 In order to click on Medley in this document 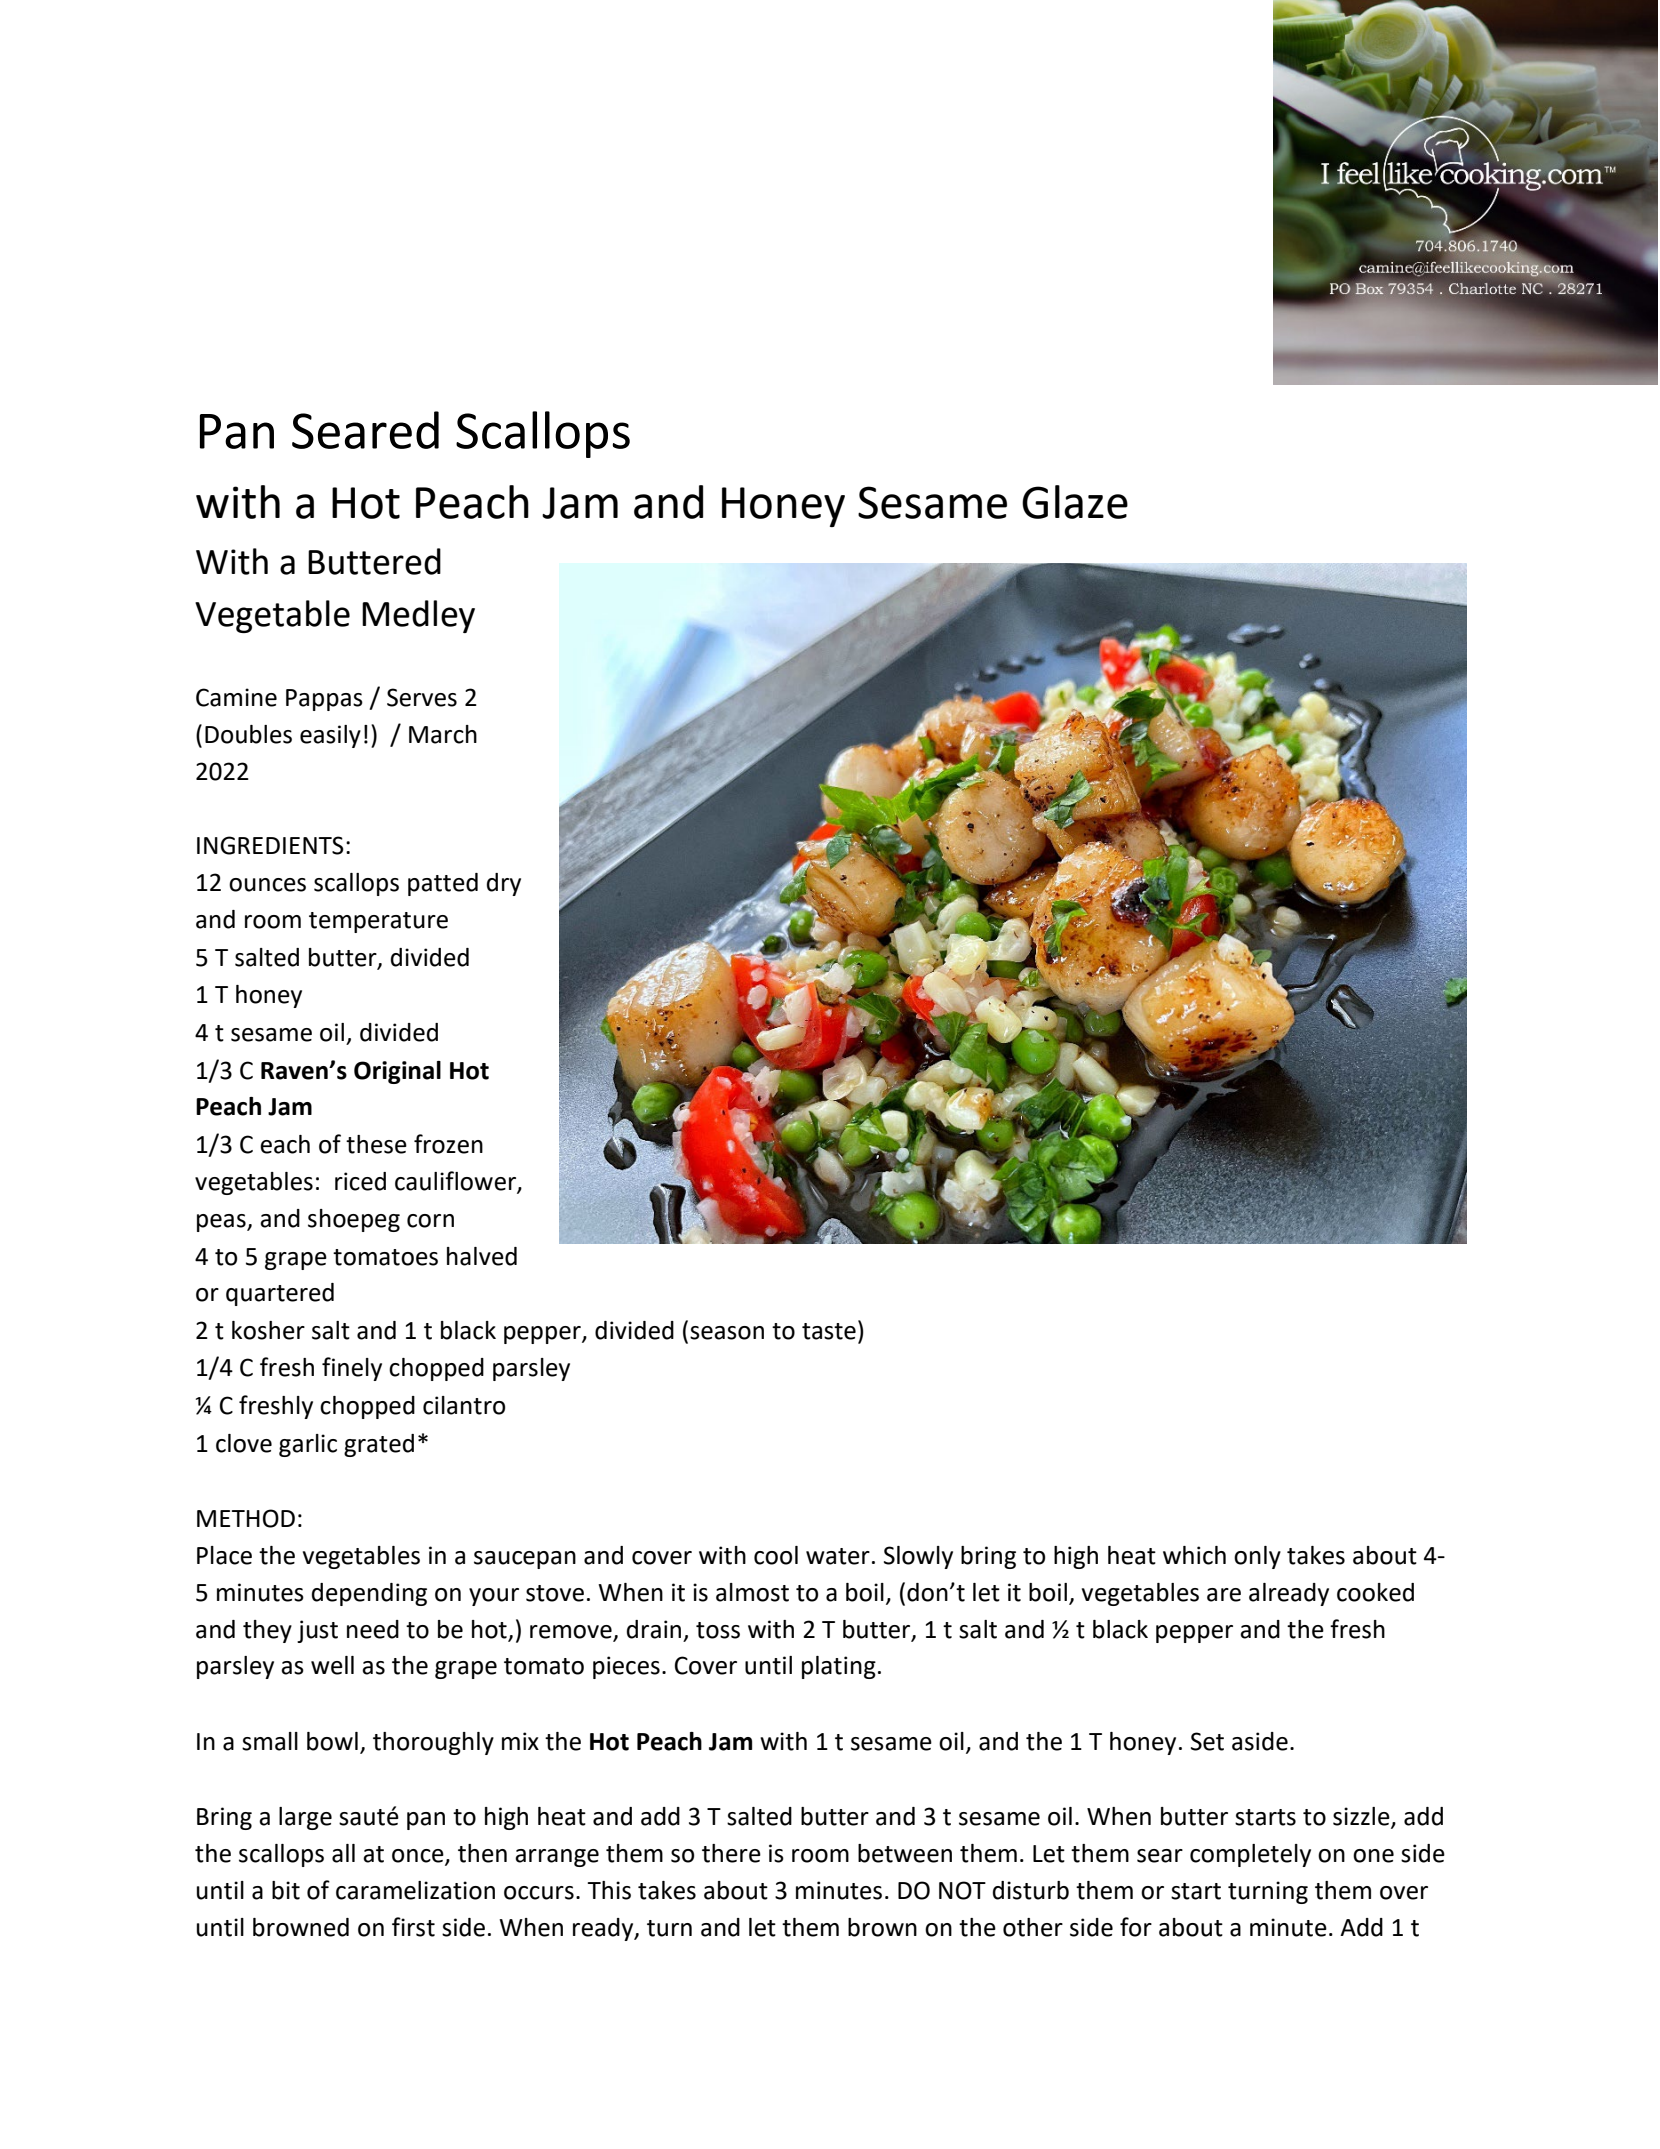, I will do `click(418, 616)`.
